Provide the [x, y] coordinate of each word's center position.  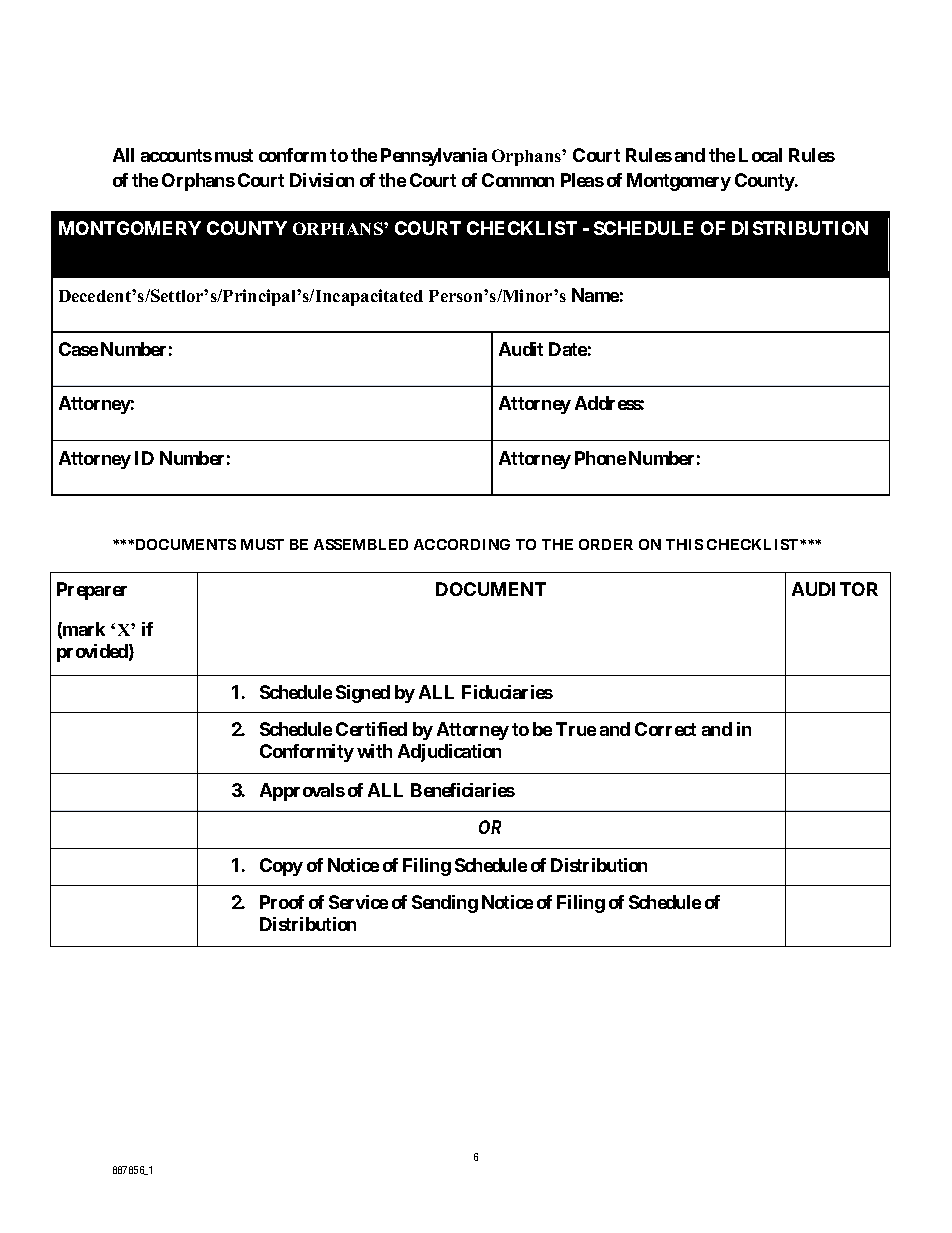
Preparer [92, 591]
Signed [363, 694]
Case [78, 349]
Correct [665, 729]
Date [568, 349]
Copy [281, 867]
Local [760, 155]
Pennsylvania [434, 157]
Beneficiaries [463, 790]
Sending [445, 904]
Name [595, 295]
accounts [176, 155]
